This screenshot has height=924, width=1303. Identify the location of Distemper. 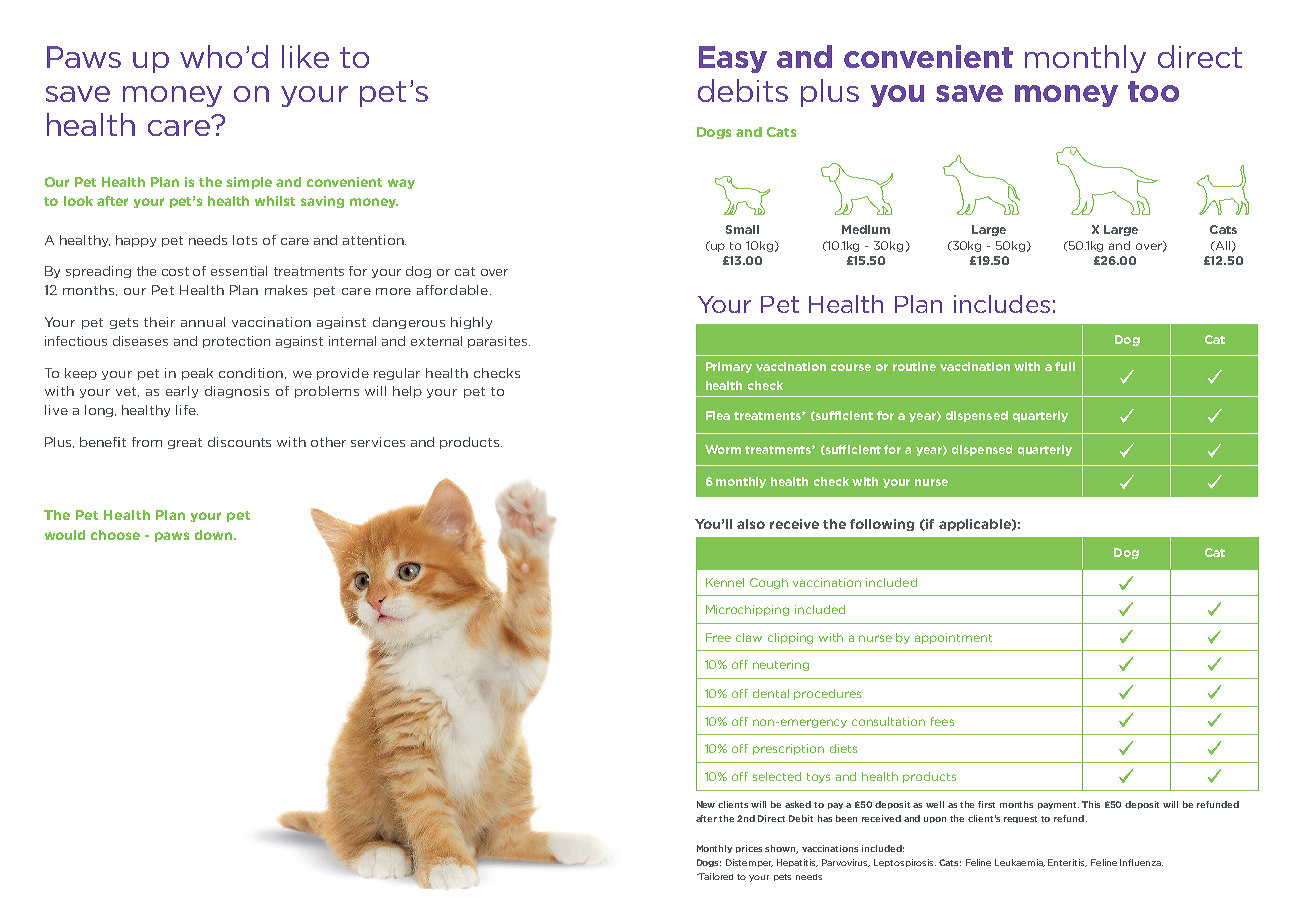
(749, 863).
